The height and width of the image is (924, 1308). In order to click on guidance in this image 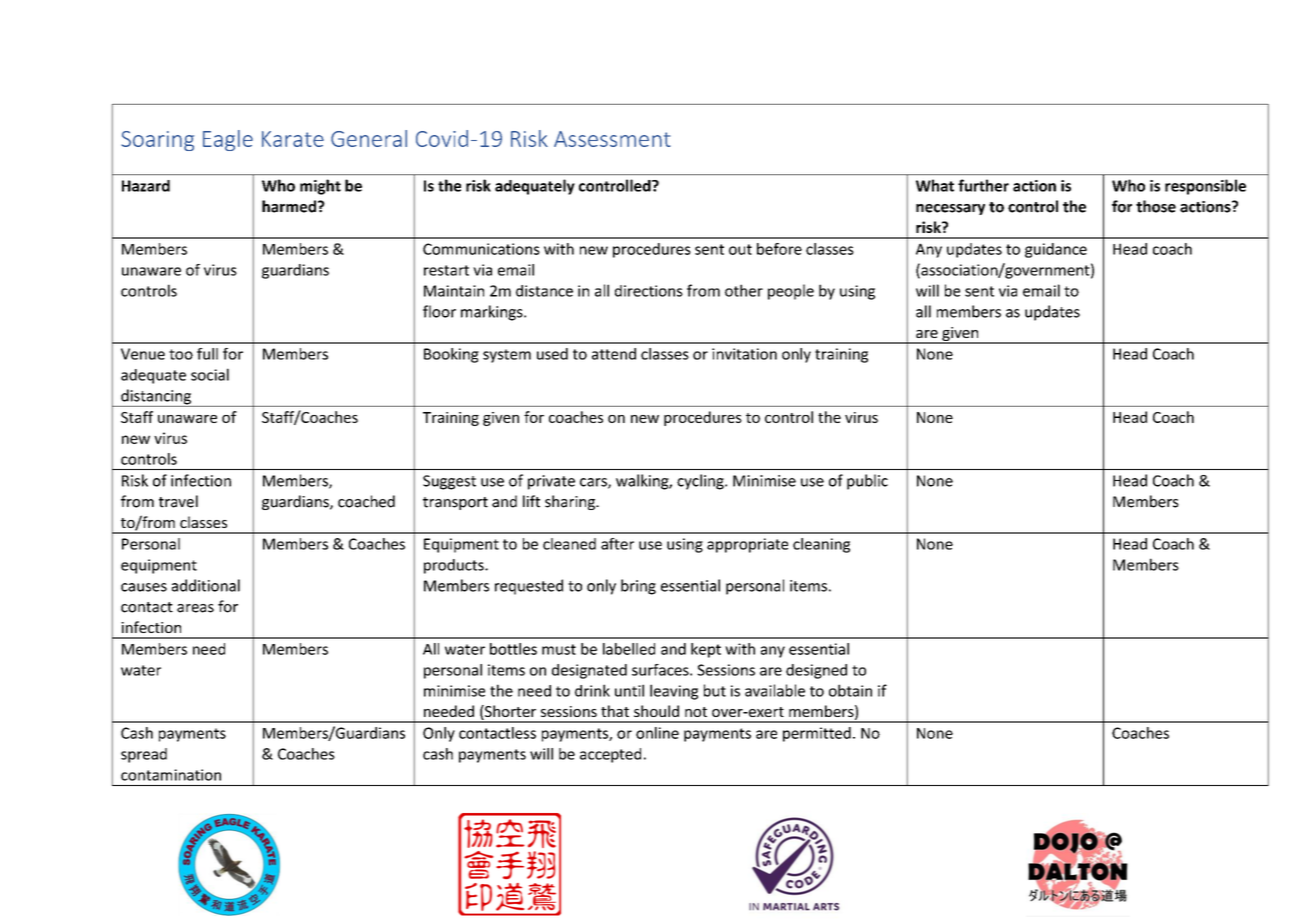, I will do `click(1056, 250)`.
